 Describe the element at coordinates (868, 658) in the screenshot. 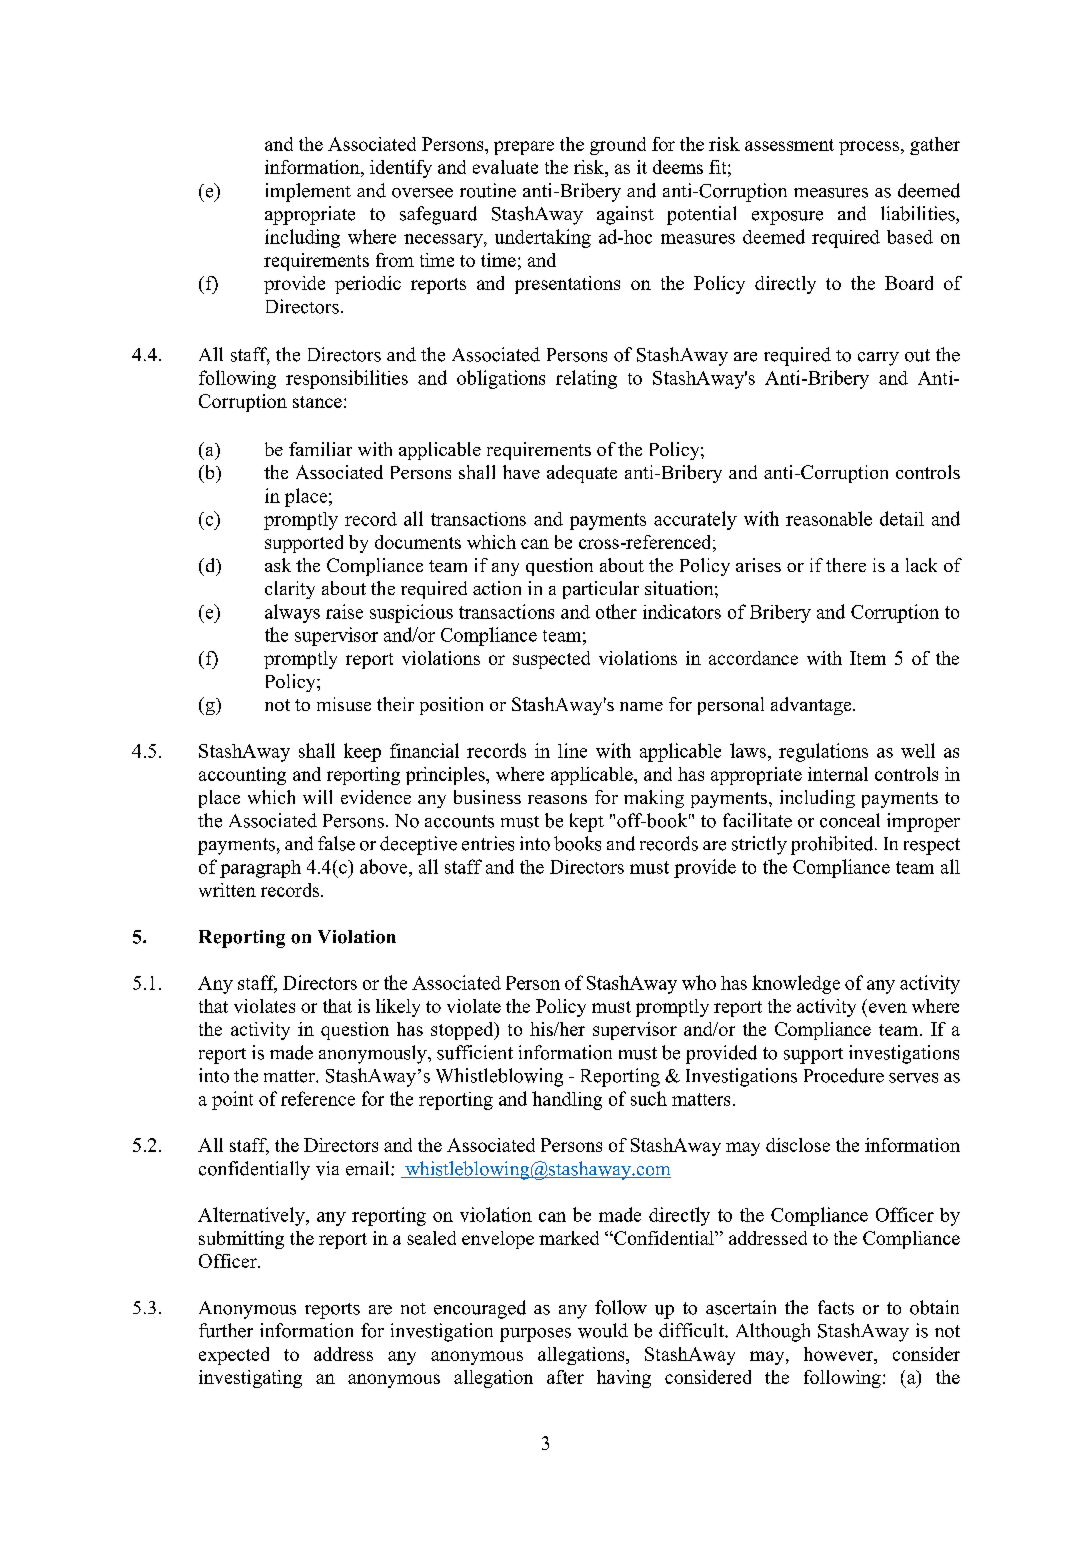

I see `Item` at that location.
